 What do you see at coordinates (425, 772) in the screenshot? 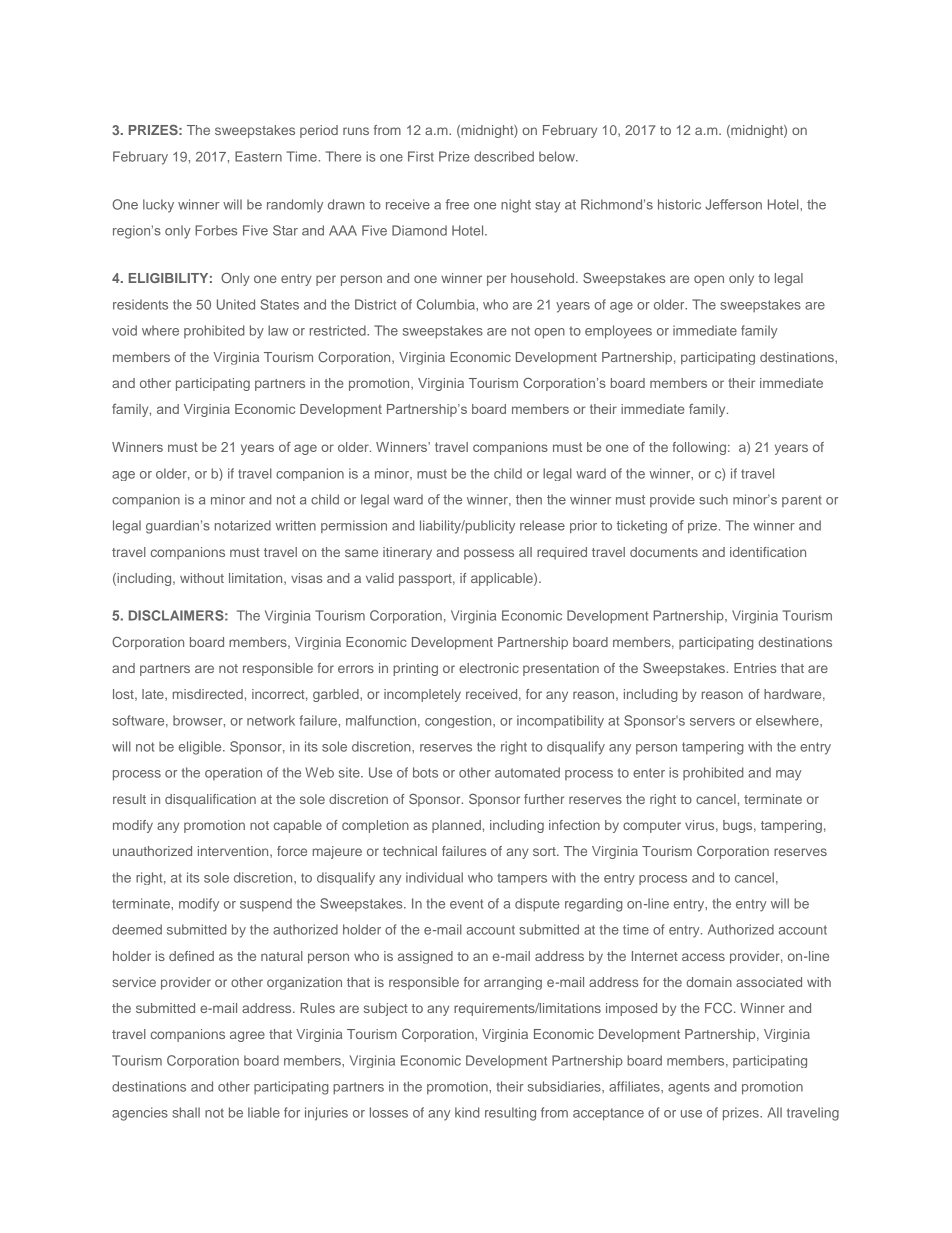
I see `bots` at bounding box center [425, 772].
